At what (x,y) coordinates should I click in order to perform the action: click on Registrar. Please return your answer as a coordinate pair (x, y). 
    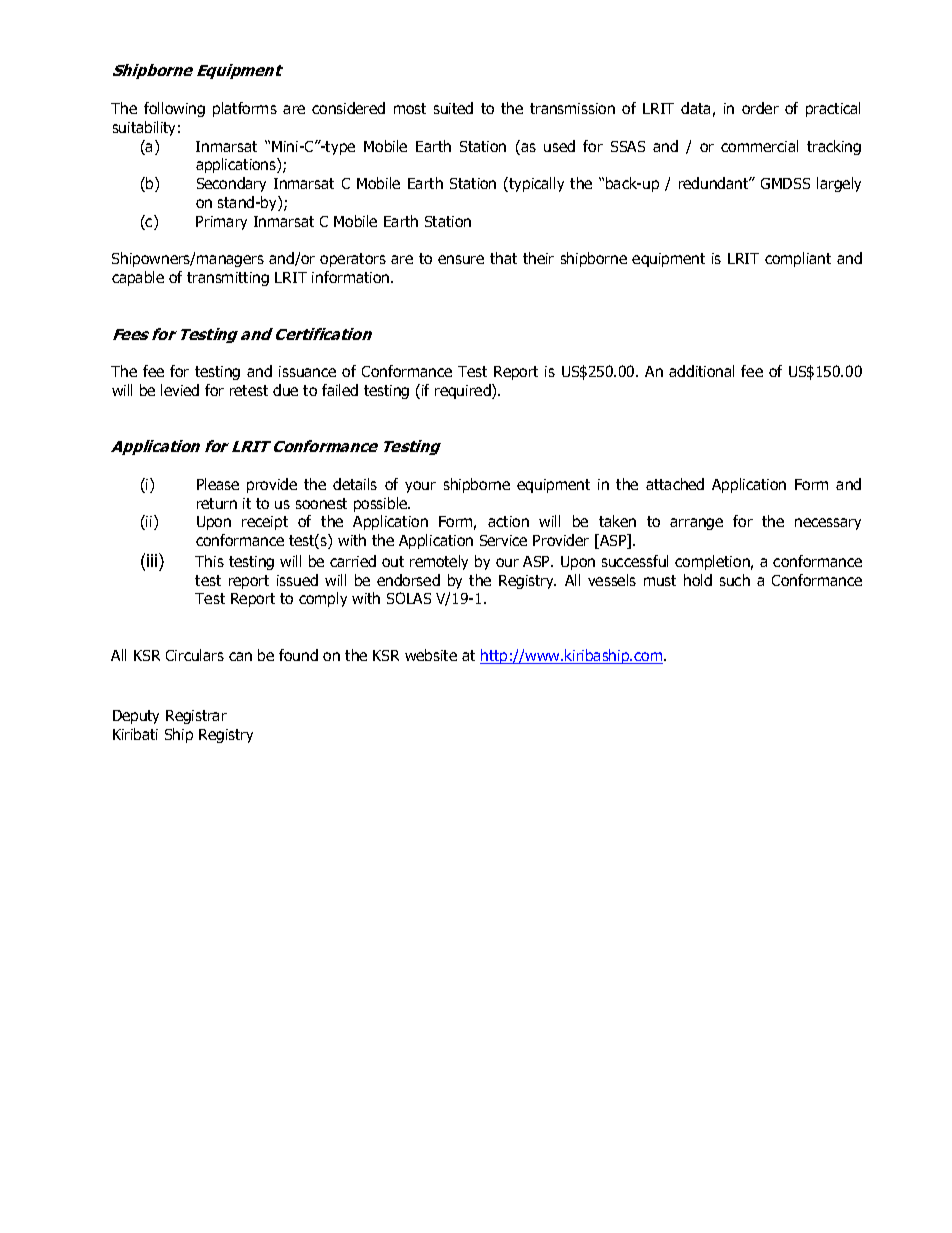
    Looking at the image, I should click on (196, 717).
